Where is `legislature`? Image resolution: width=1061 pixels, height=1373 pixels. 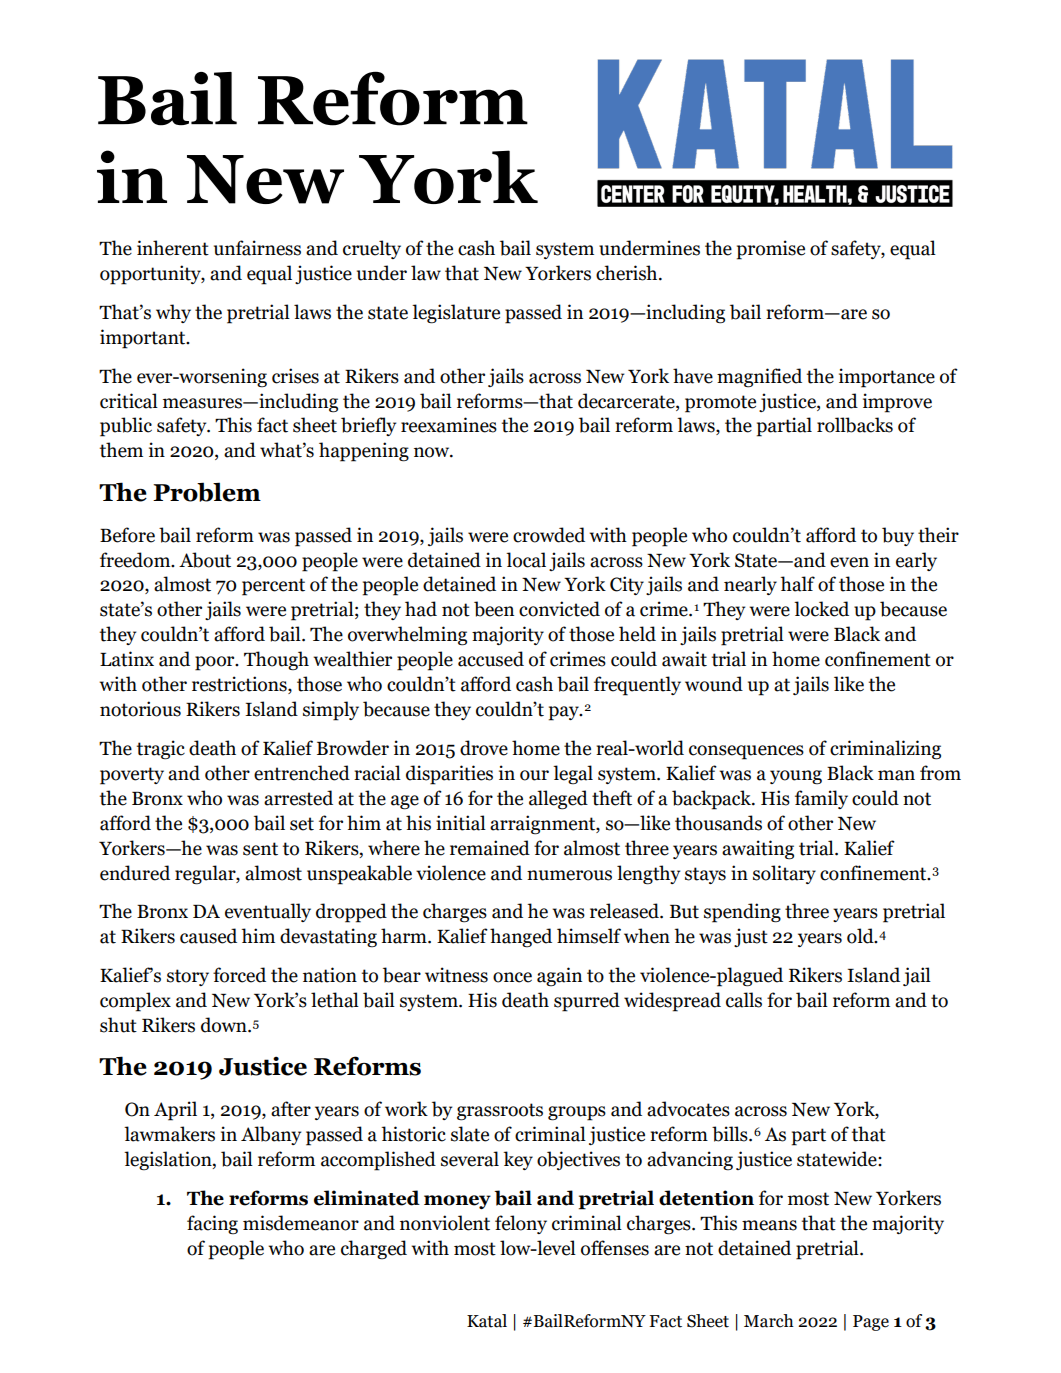
legislature is located at coordinates (456, 314).
